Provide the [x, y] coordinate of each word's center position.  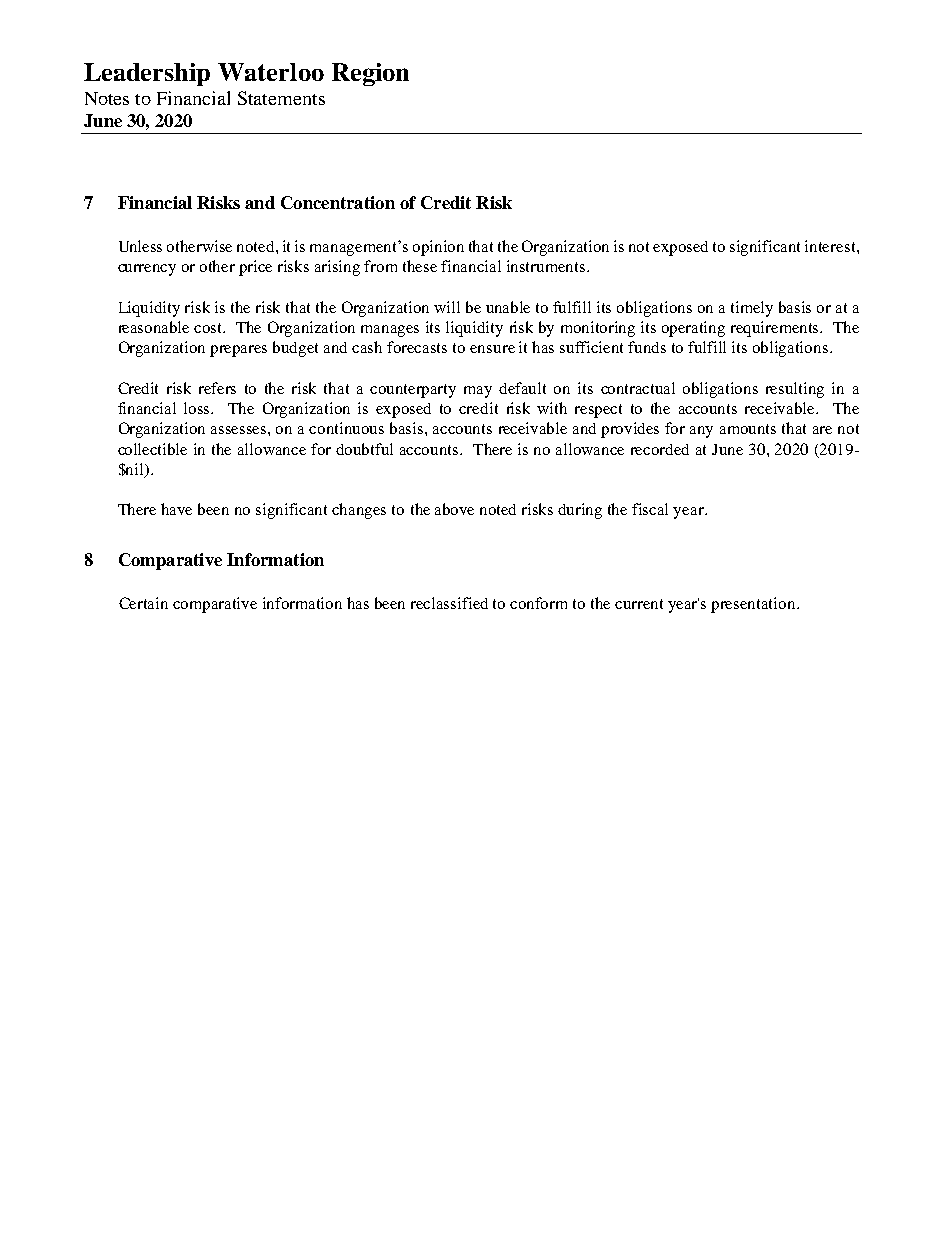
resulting [795, 390]
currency [147, 270]
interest [831, 246]
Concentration [338, 202]
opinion [438, 248]
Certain [143, 603]
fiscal [650, 509]
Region [370, 74]
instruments [547, 266]
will [447, 307]
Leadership [147, 74]
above [454, 509]
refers [217, 388]
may [478, 392]
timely [752, 309]
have [176, 509]
